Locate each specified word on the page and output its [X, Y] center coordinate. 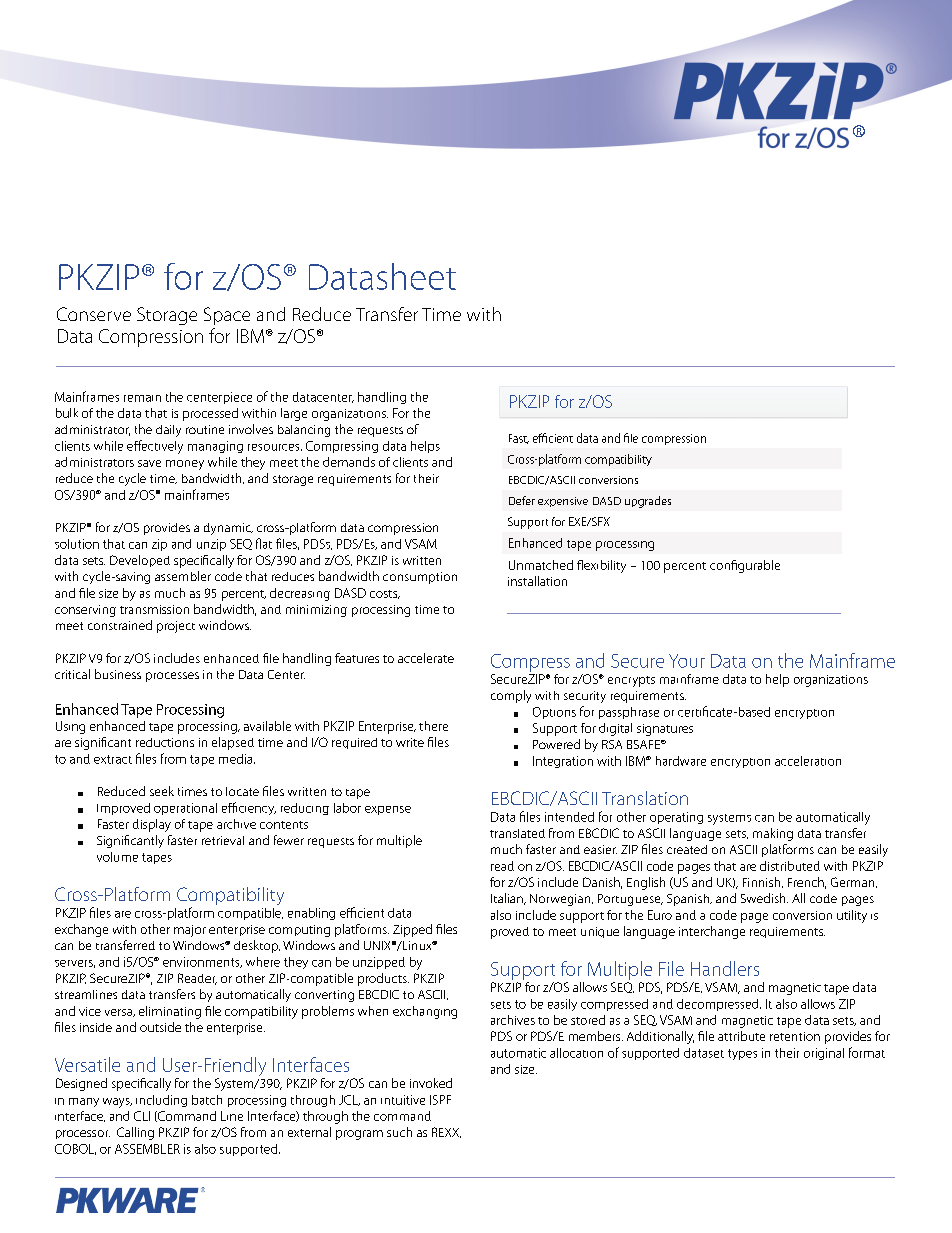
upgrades [648, 502]
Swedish [764, 898]
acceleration [808, 761]
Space [227, 316]
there [433, 726]
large [294, 414]
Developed [140, 561]
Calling [135, 1133]
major [190, 931]
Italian [508, 899]
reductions [165, 742]
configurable [745, 566]
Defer [522, 500]
